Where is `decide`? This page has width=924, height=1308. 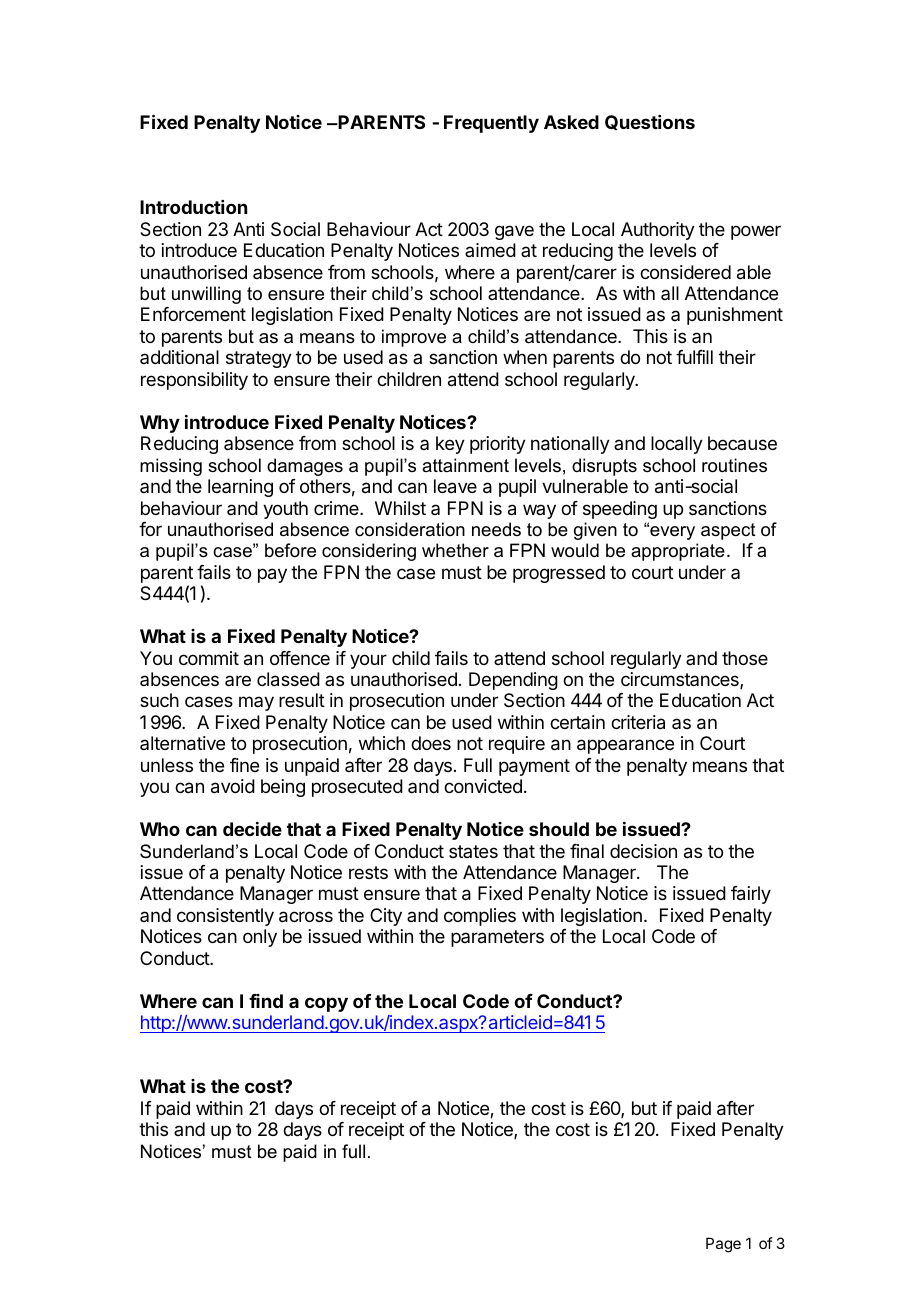 decide is located at coordinates (252, 829).
